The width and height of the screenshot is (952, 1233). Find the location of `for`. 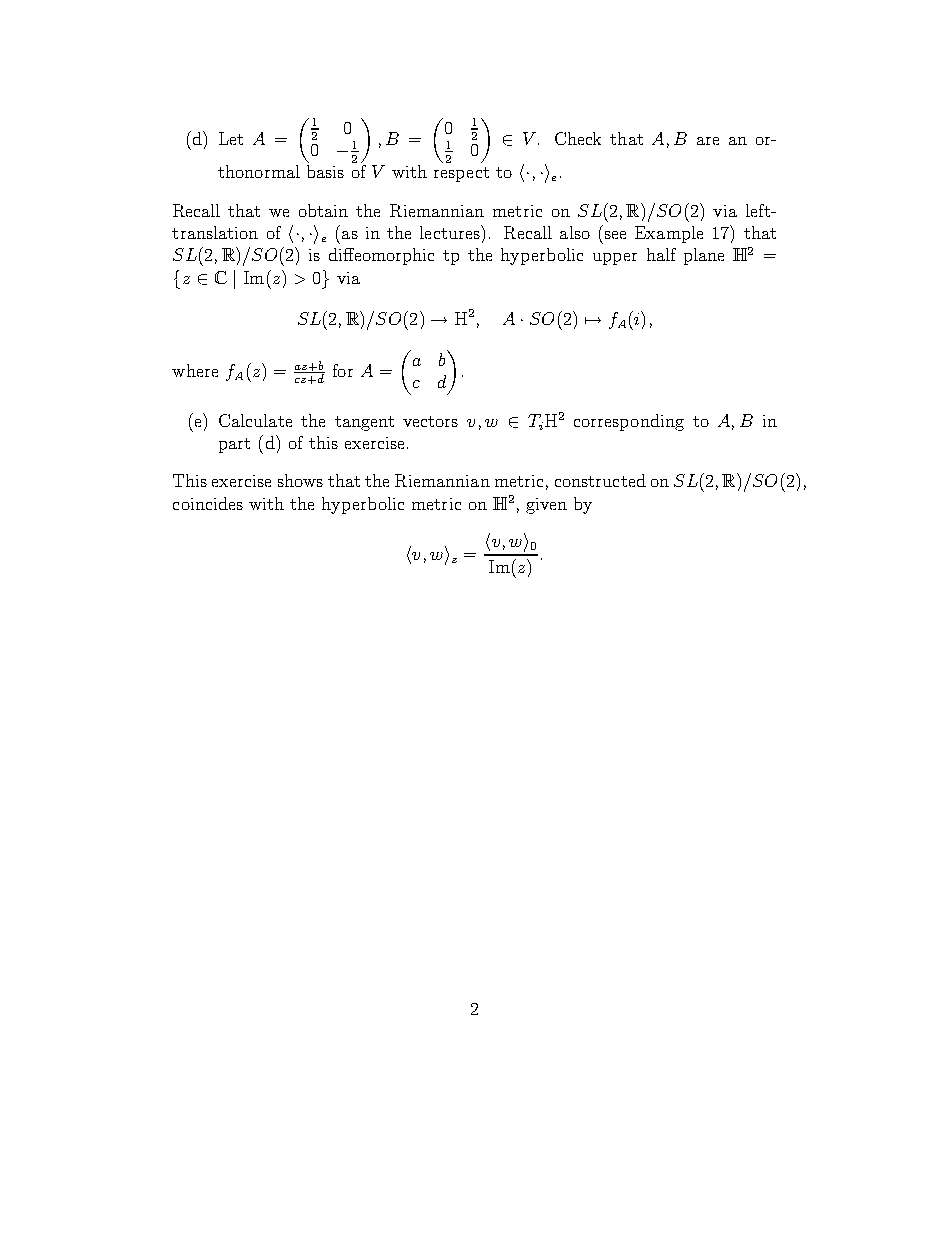

for is located at coordinates (343, 370).
